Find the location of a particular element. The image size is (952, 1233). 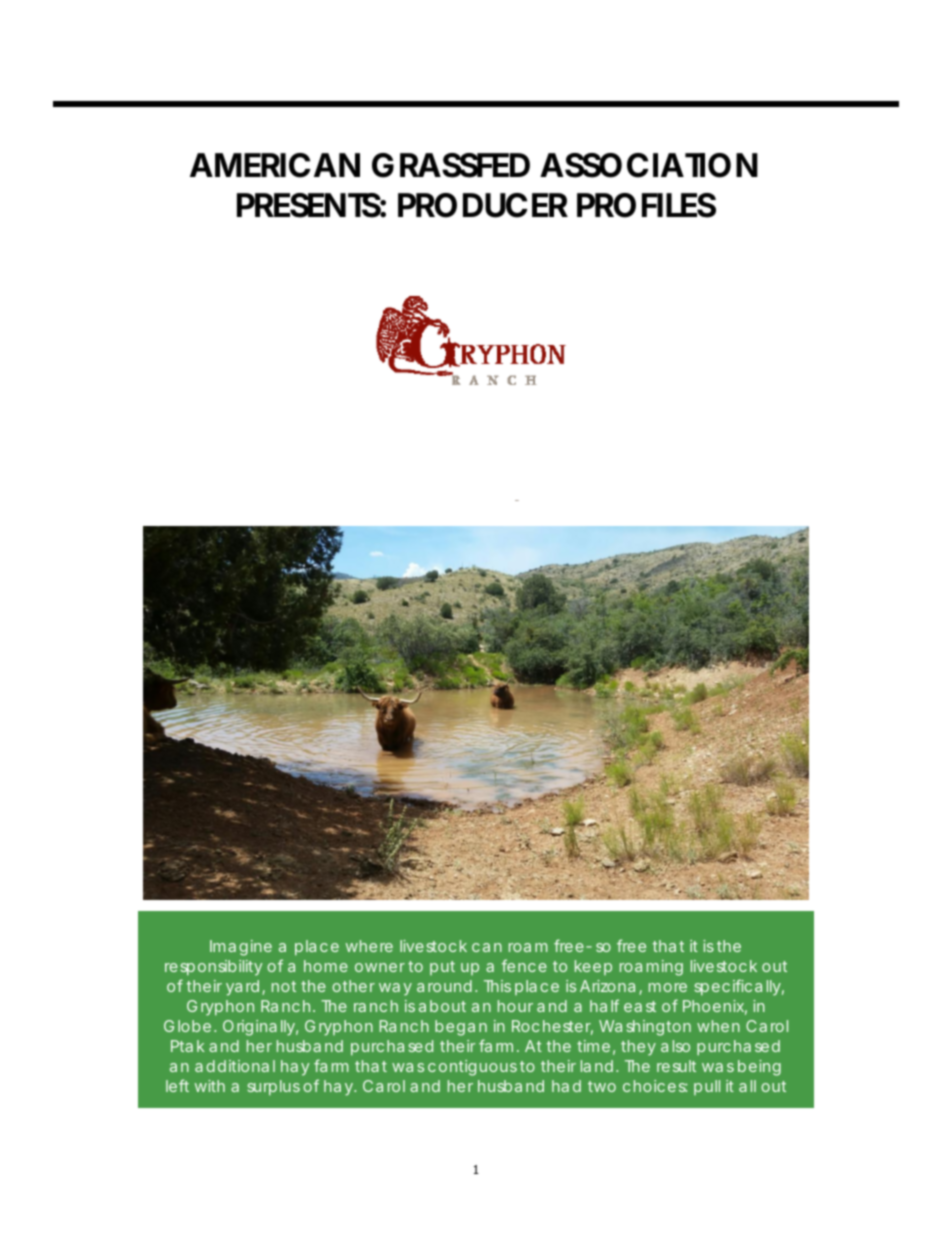

Imagine is located at coordinates (241, 948).
